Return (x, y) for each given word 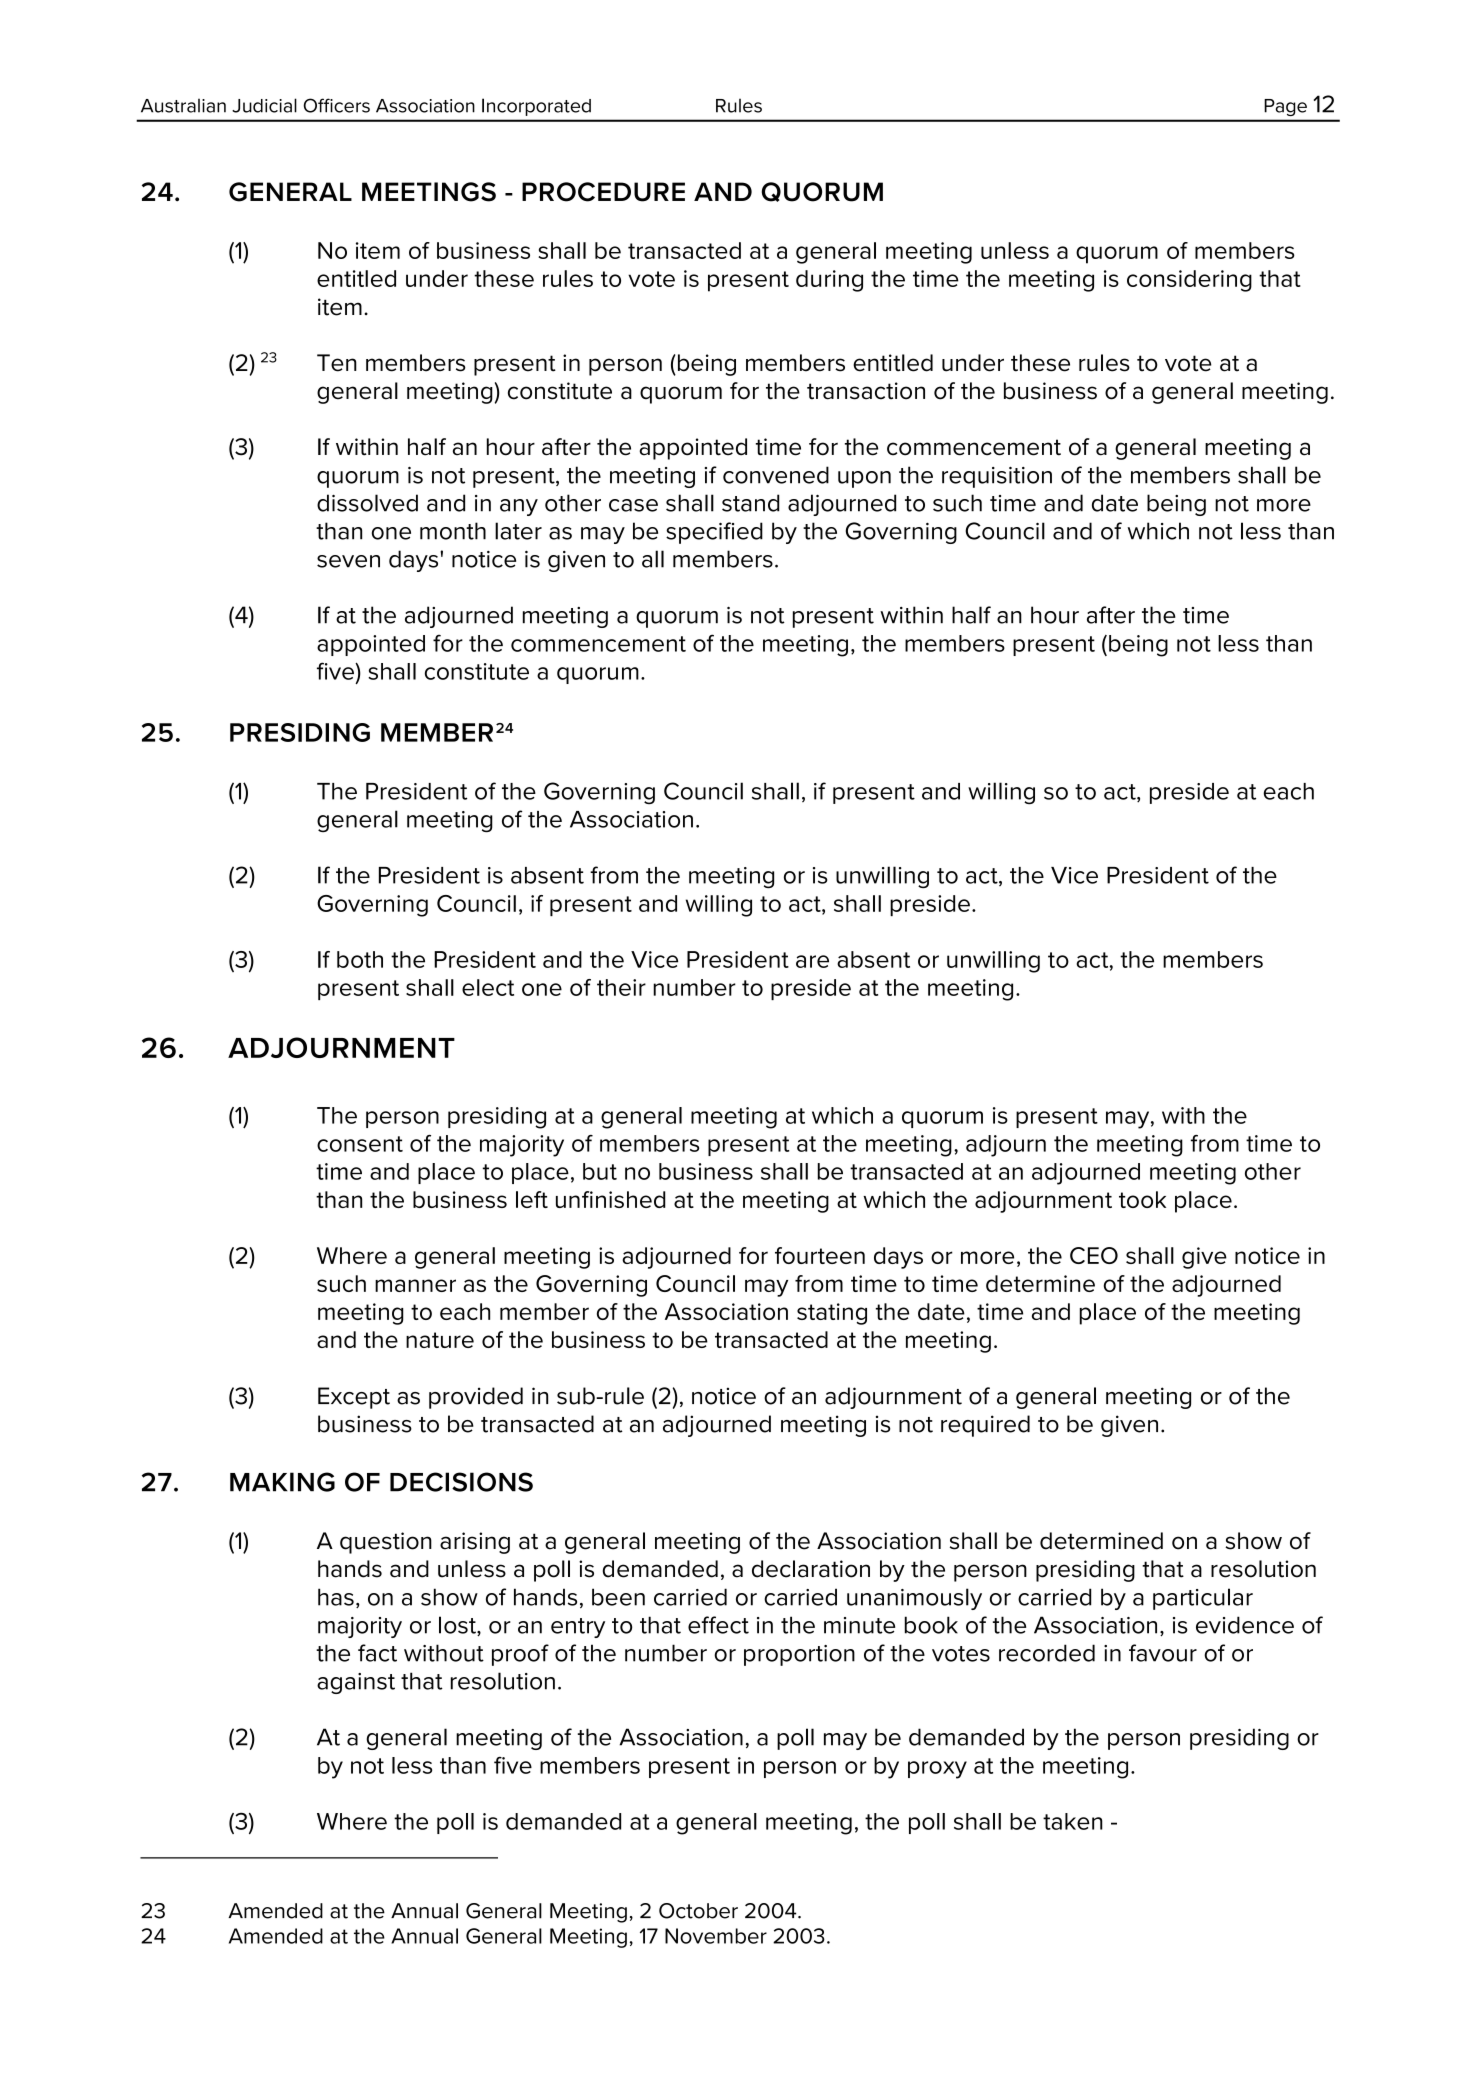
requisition (997, 477)
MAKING (282, 1482)
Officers (336, 105)
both (360, 959)
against (356, 1683)
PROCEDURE (603, 192)
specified (714, 533)
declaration (811, 1569)
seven (348, 561)
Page (1286, 107)
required (985, 1426)
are (812, 961)
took (1142, 1199)
